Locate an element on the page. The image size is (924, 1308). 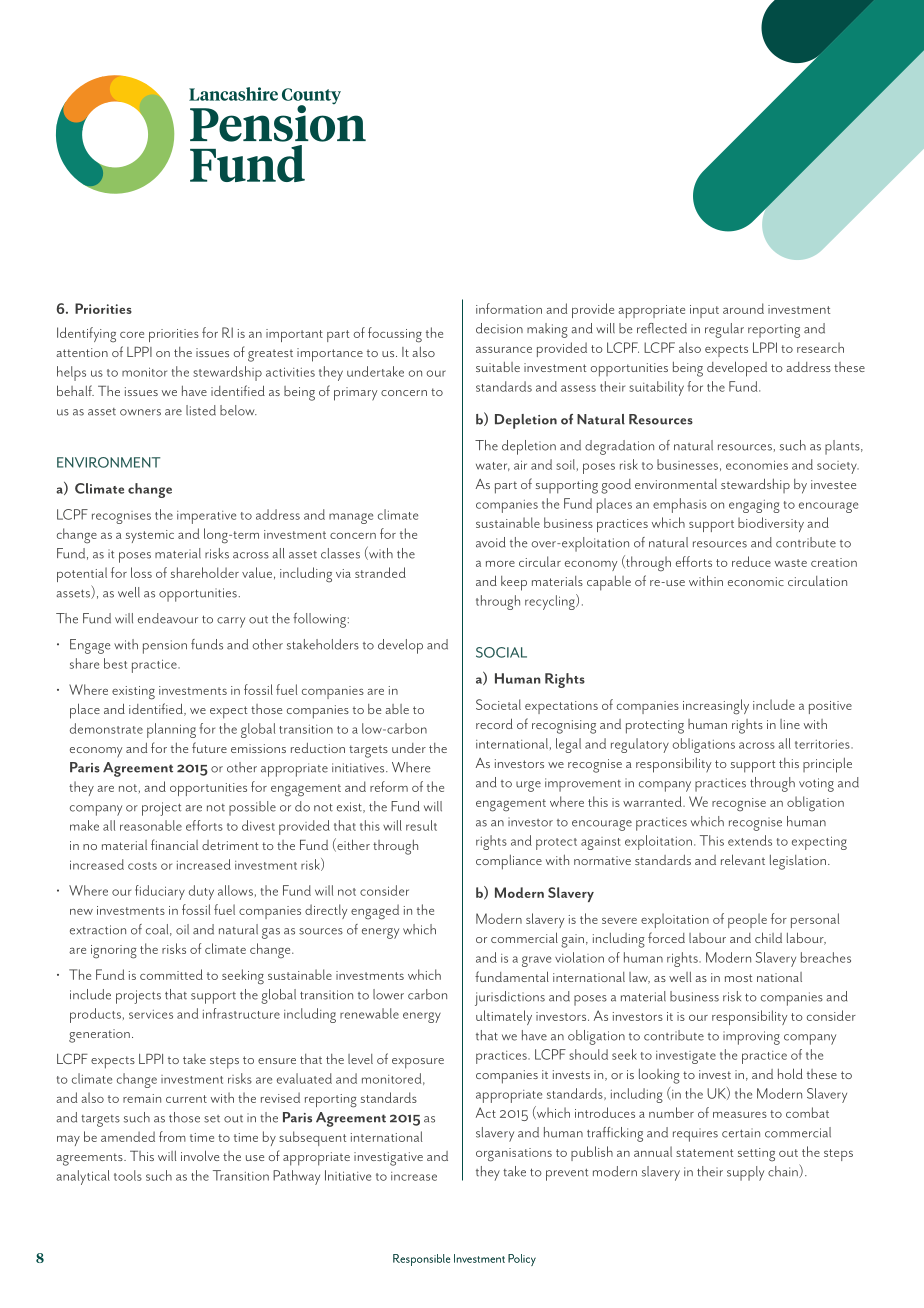
from is located at coordinates (172, 1136).
